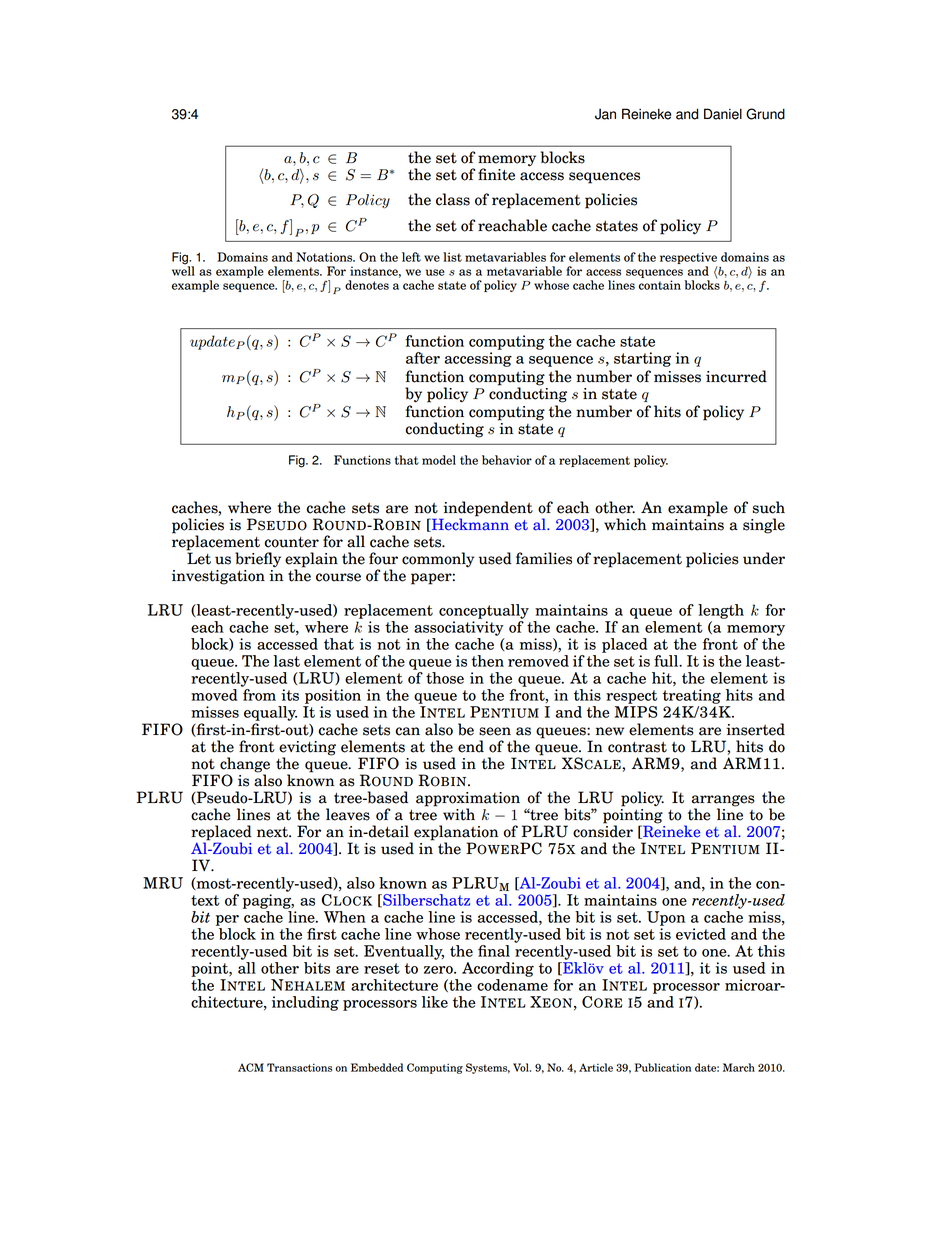 Image resolution: width=952 pixels, height=1233 pixels. Describe the element at coordinates (496, 174) in the screenshot. I see `finite` at that location.
